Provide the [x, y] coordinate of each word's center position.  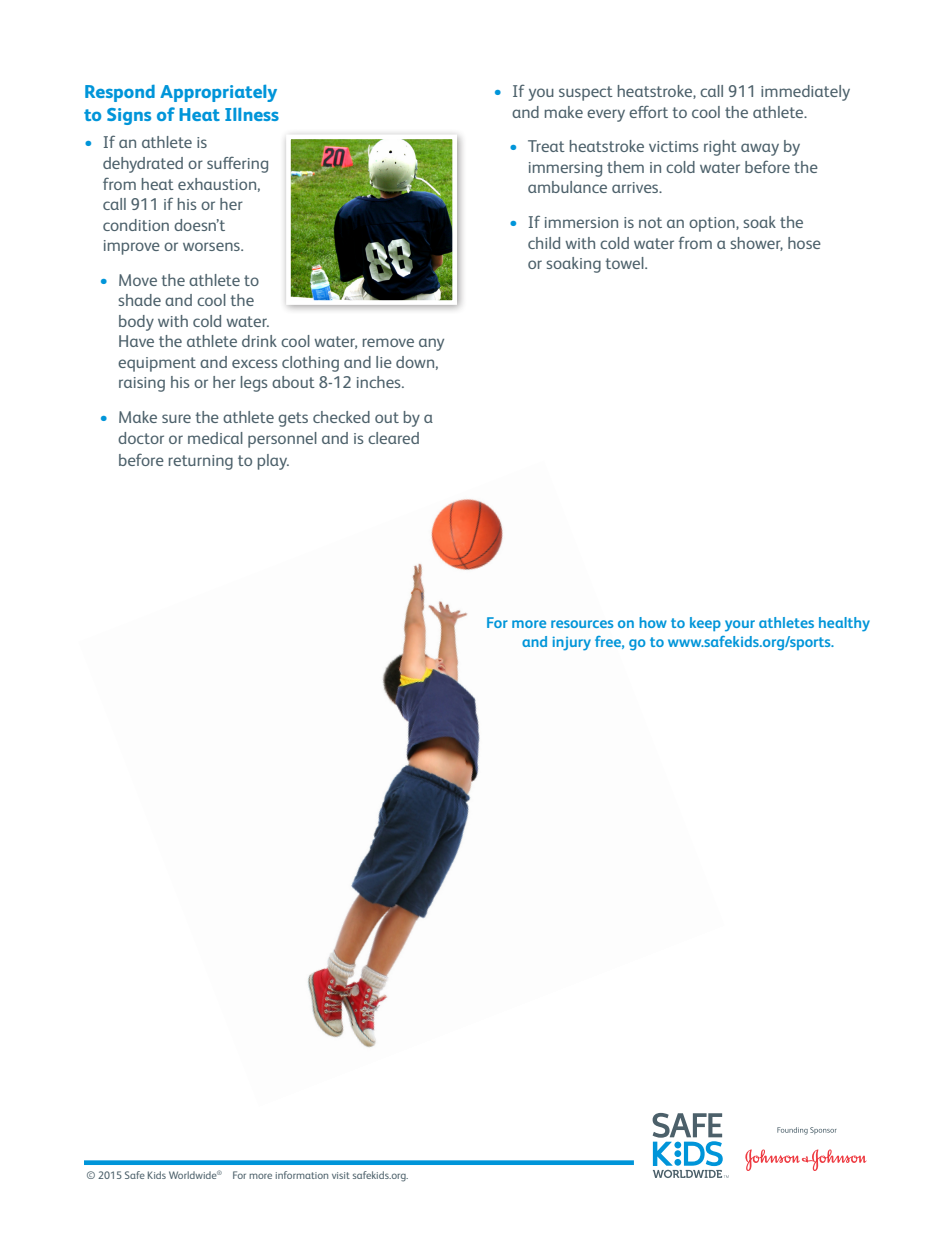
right [720, 148]
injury [572, 643]
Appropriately [218, 93]
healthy [844, 624]
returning [201, 462]
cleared [393, 438]
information [302, 1175]
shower [756, 244]
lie [384, 362]
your [740, 626]
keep [705, 624]
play [273, 462]
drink [259, 341]
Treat [546, 146]
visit [341, 1175]
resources [582, 624]
